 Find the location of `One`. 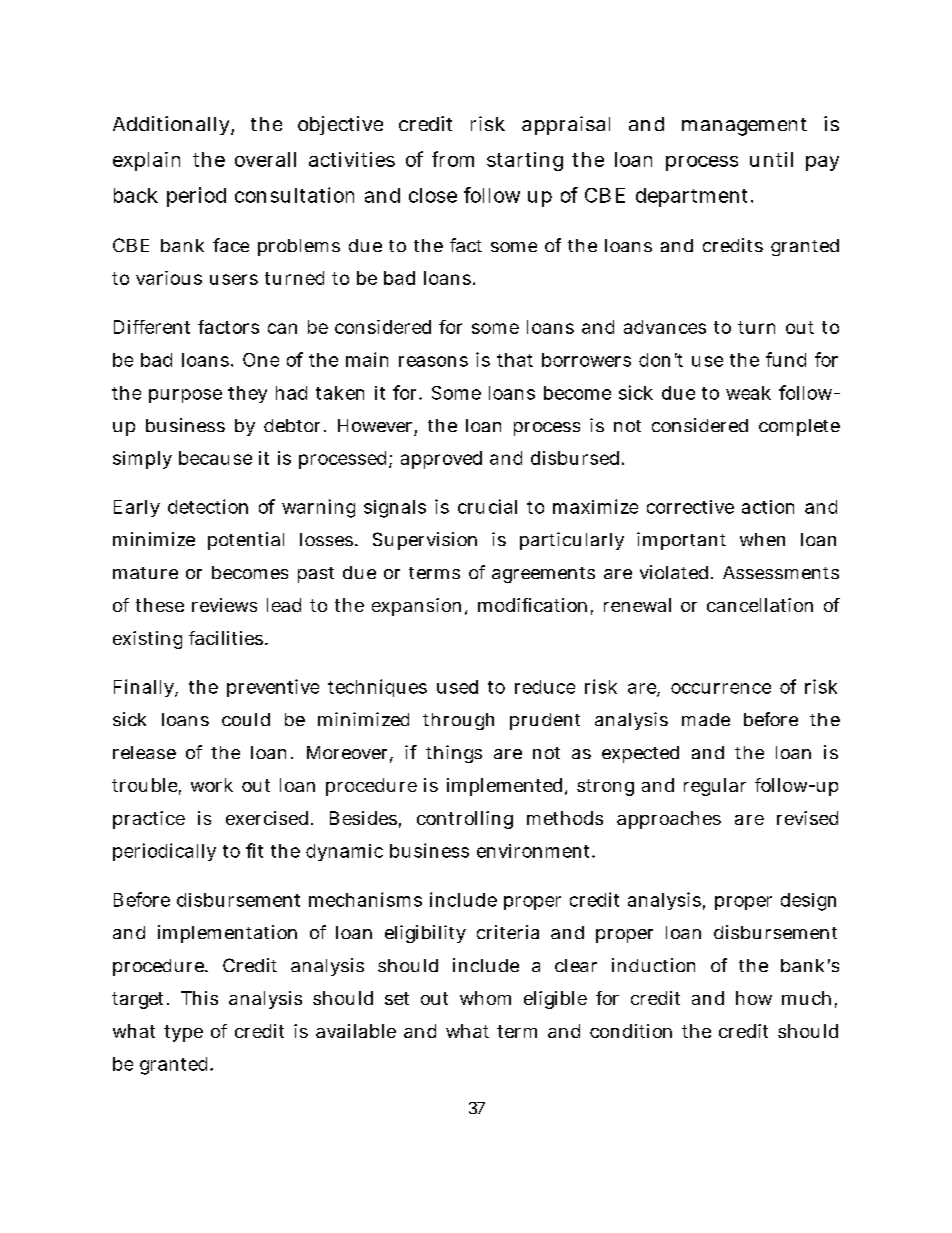

One is located at coordinates (261, 360).
